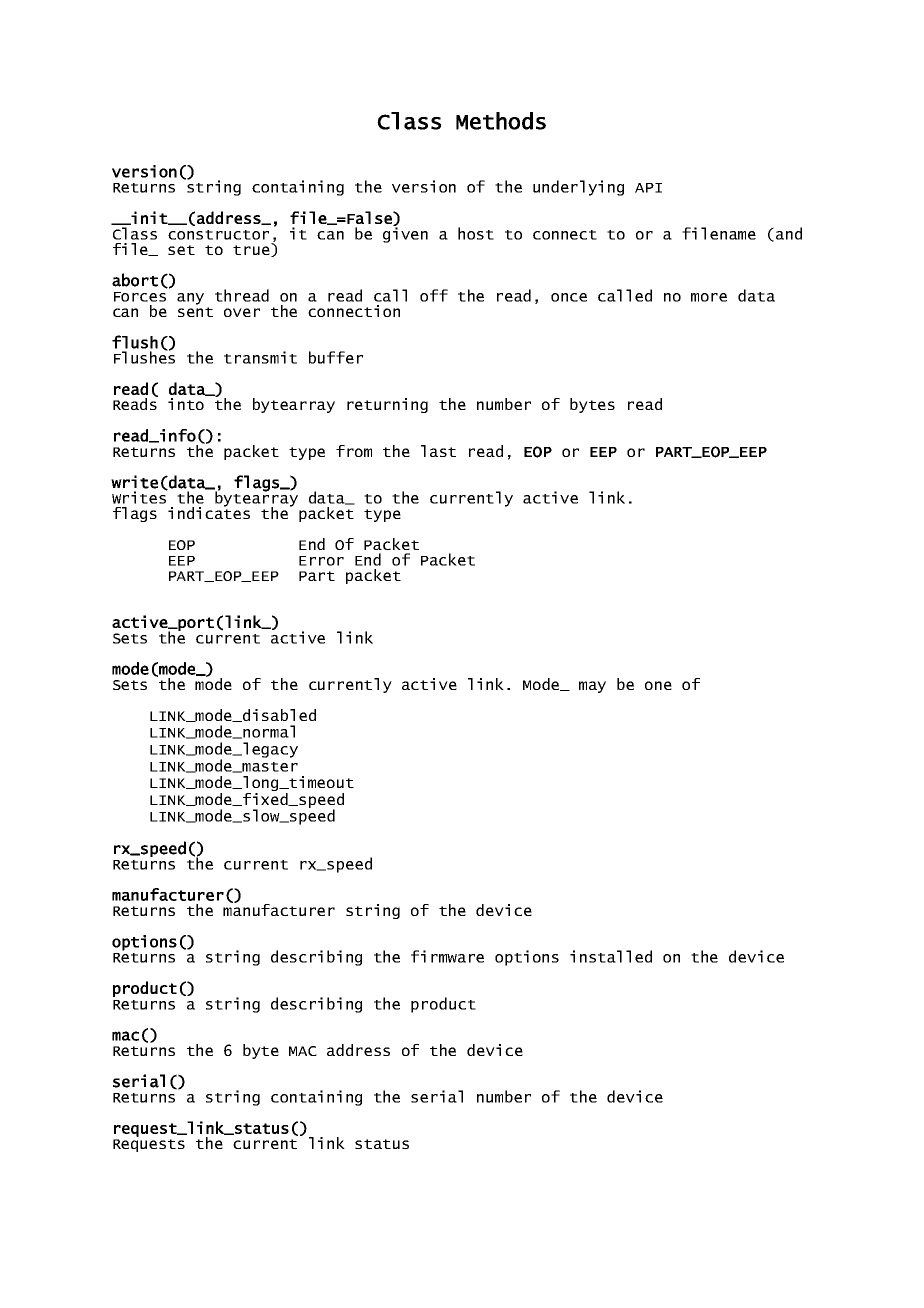 Image resolution: width=924 pixels, height=1308 pixels. What do you see at coordinates (658, 685) in the screenshot?
I see `one` at bounding box center [658, 685].
